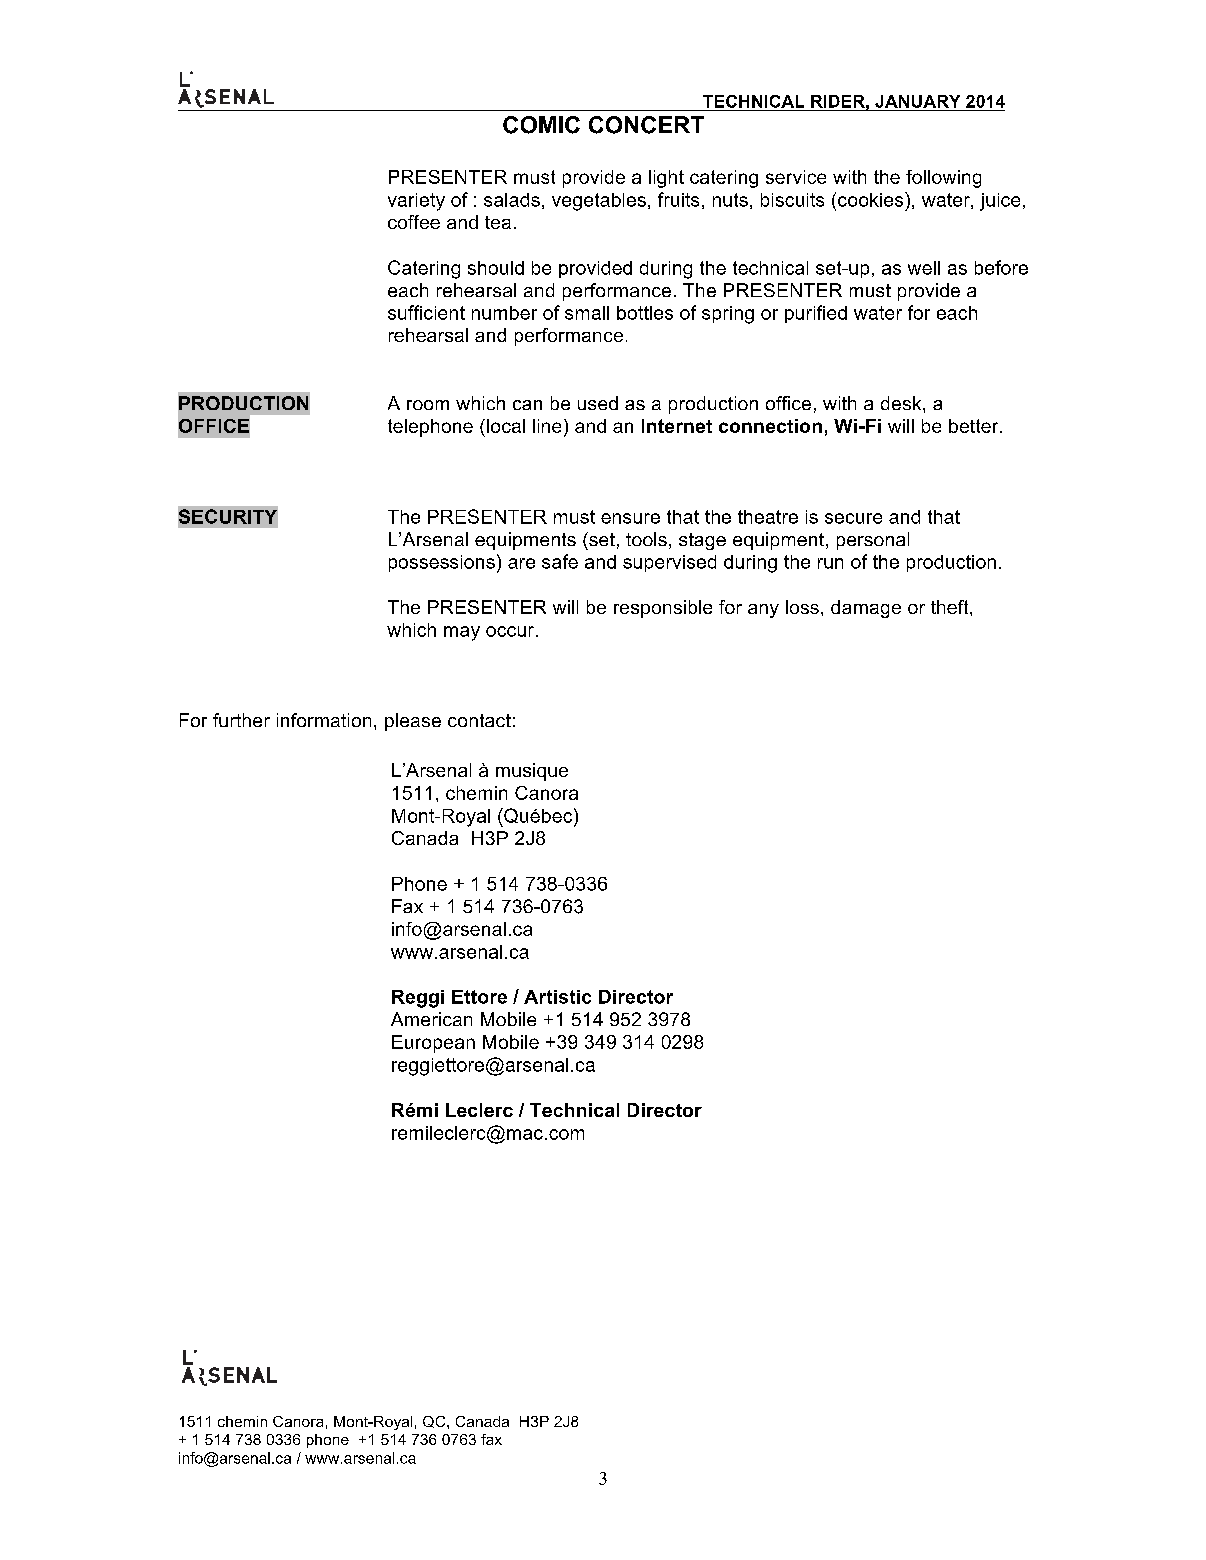 Image resolution: width=1206 pixels, height=1560 pixels. What do you see at coordinates (645, 313) in the document?
I see `bottles` at bounding box center [645, 313].
